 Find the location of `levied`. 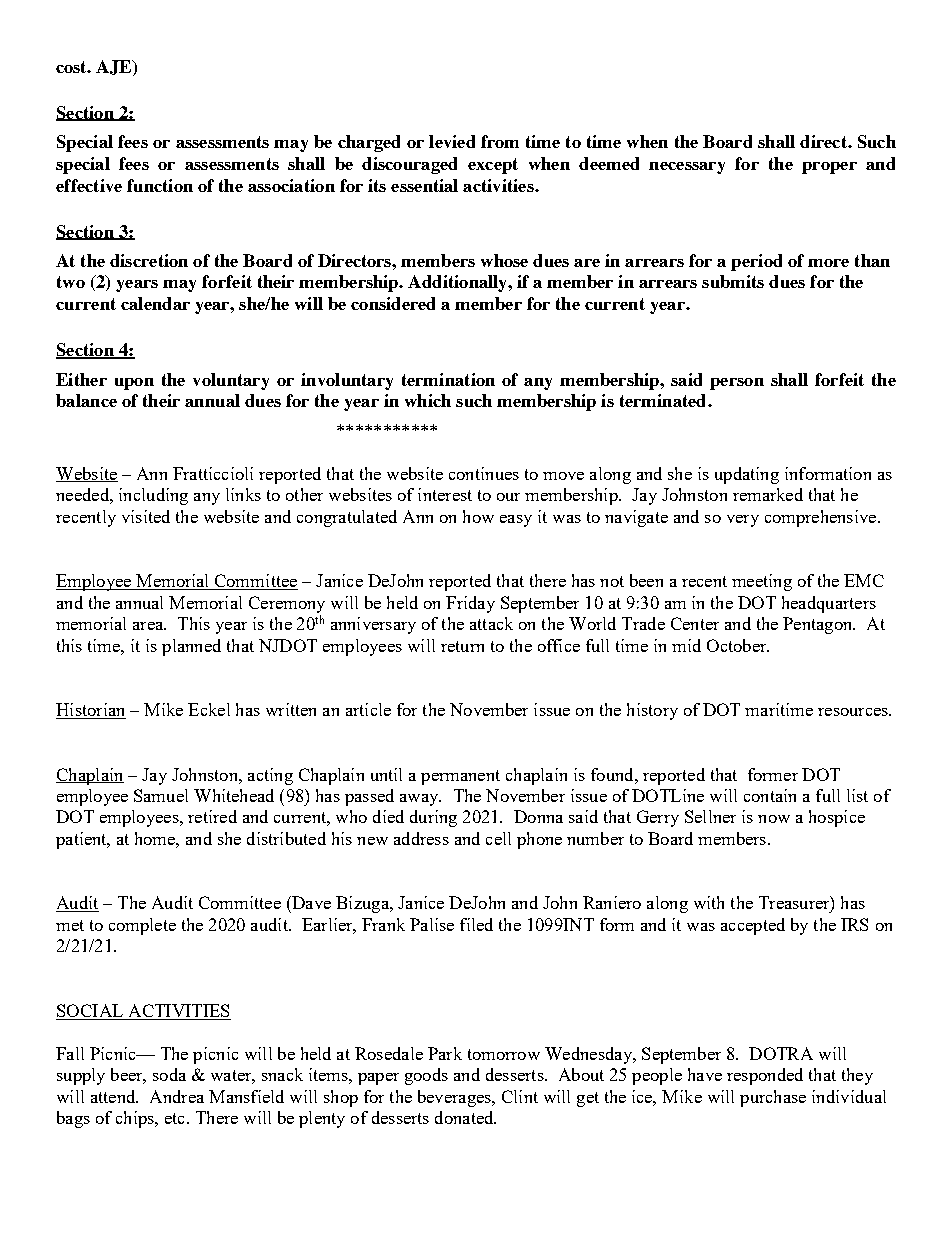

levied is located at coordinates (452, 141).
